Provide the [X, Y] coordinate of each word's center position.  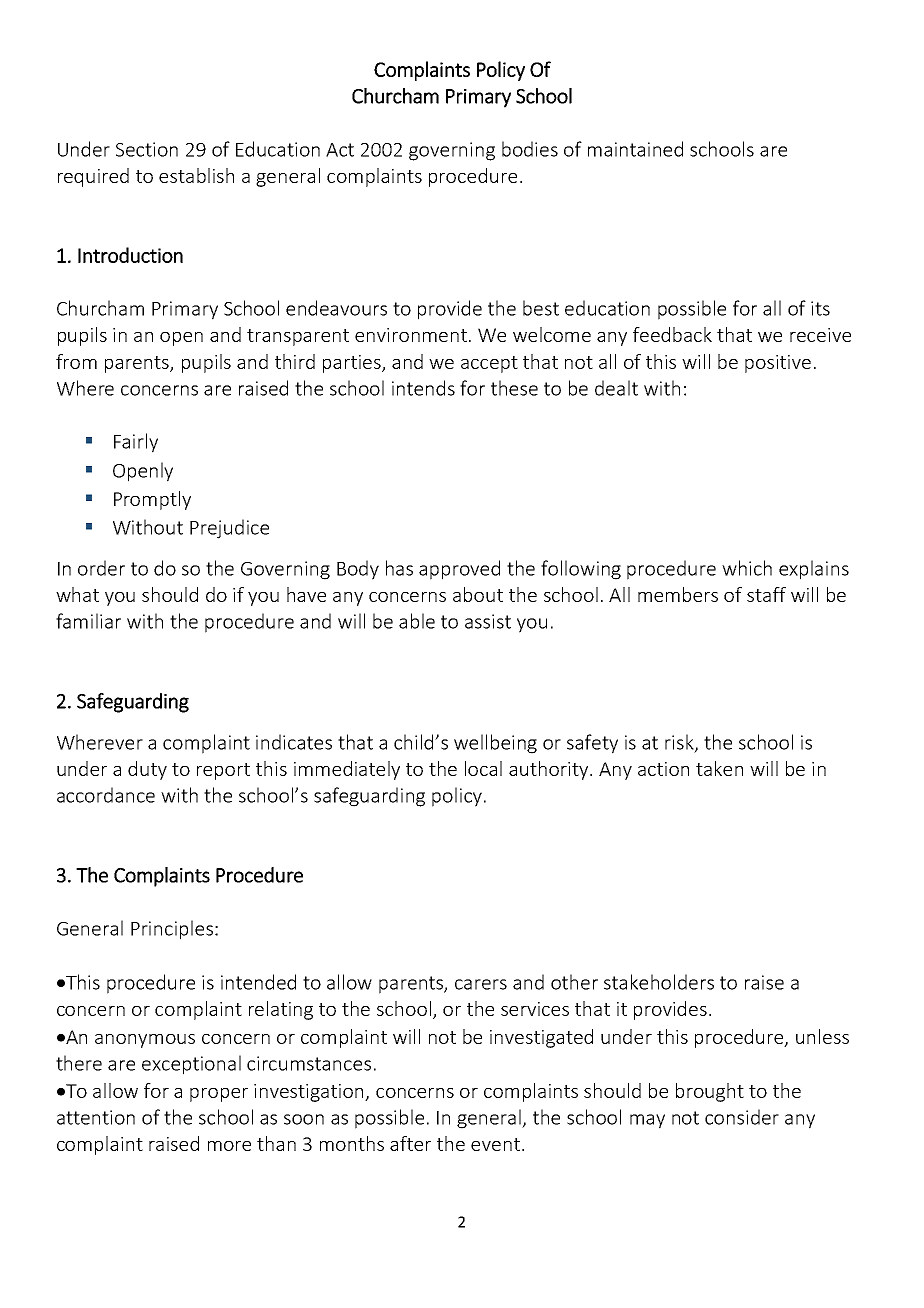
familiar [88, 621]
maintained [635, 149]
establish [196, 175]
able [417, 621]
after [410, 1143]
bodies [530, 149]
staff [766, 594]
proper [219, 1095]
